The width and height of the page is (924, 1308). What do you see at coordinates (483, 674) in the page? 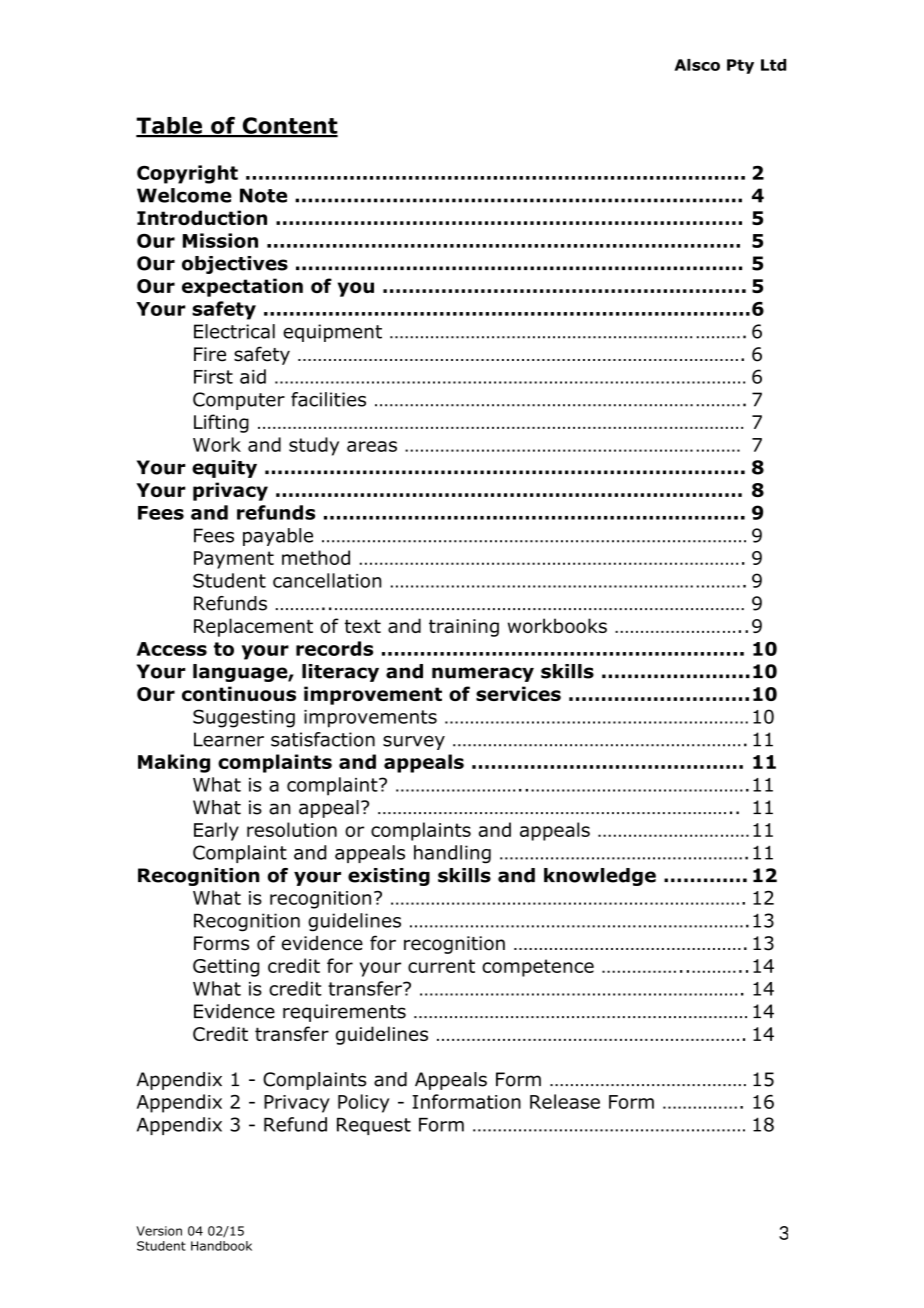
I see `numeracy` at bounding box center [483, 674].
